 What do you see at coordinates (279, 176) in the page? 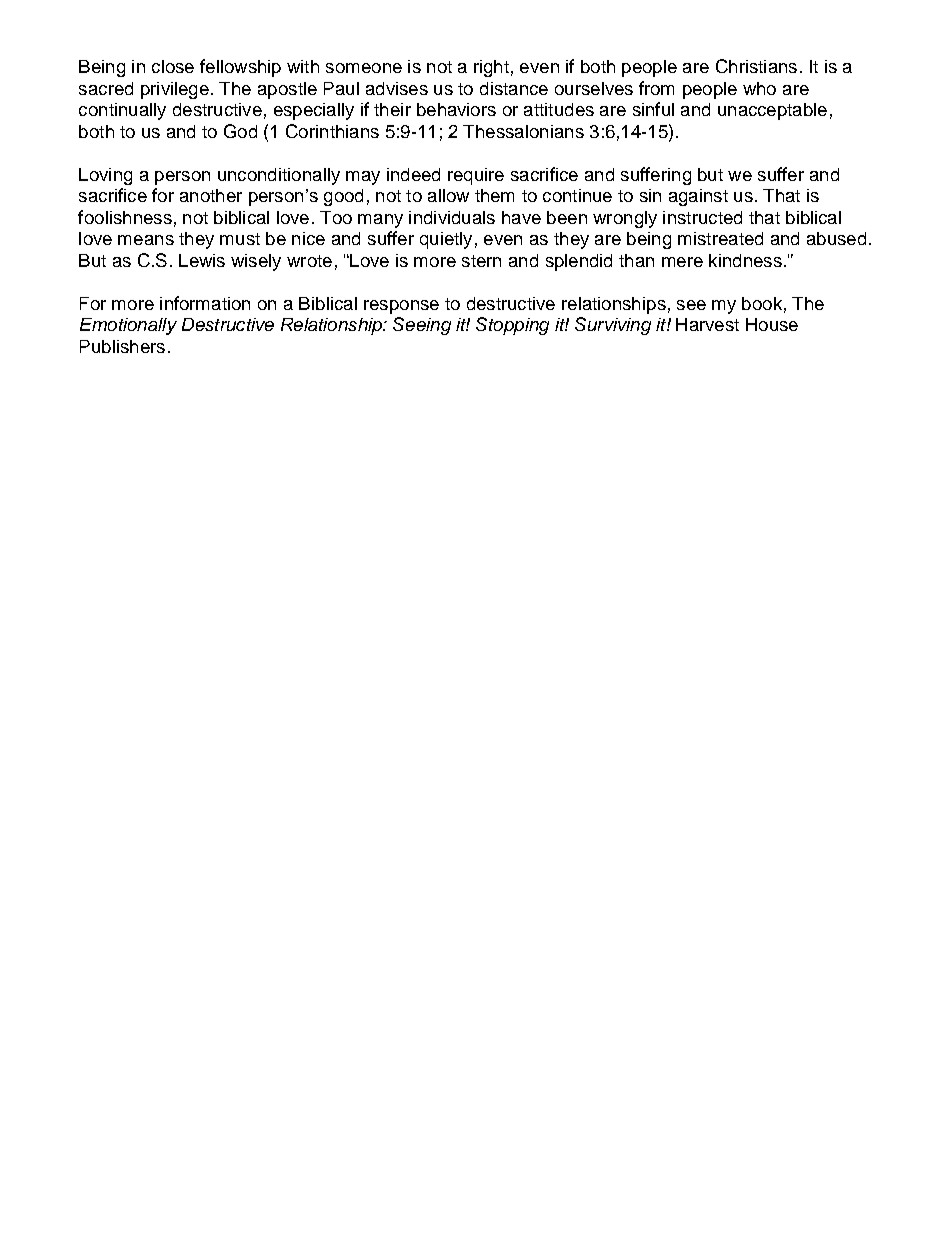
I see `unconditionally` at bounding box center [279, 176].
